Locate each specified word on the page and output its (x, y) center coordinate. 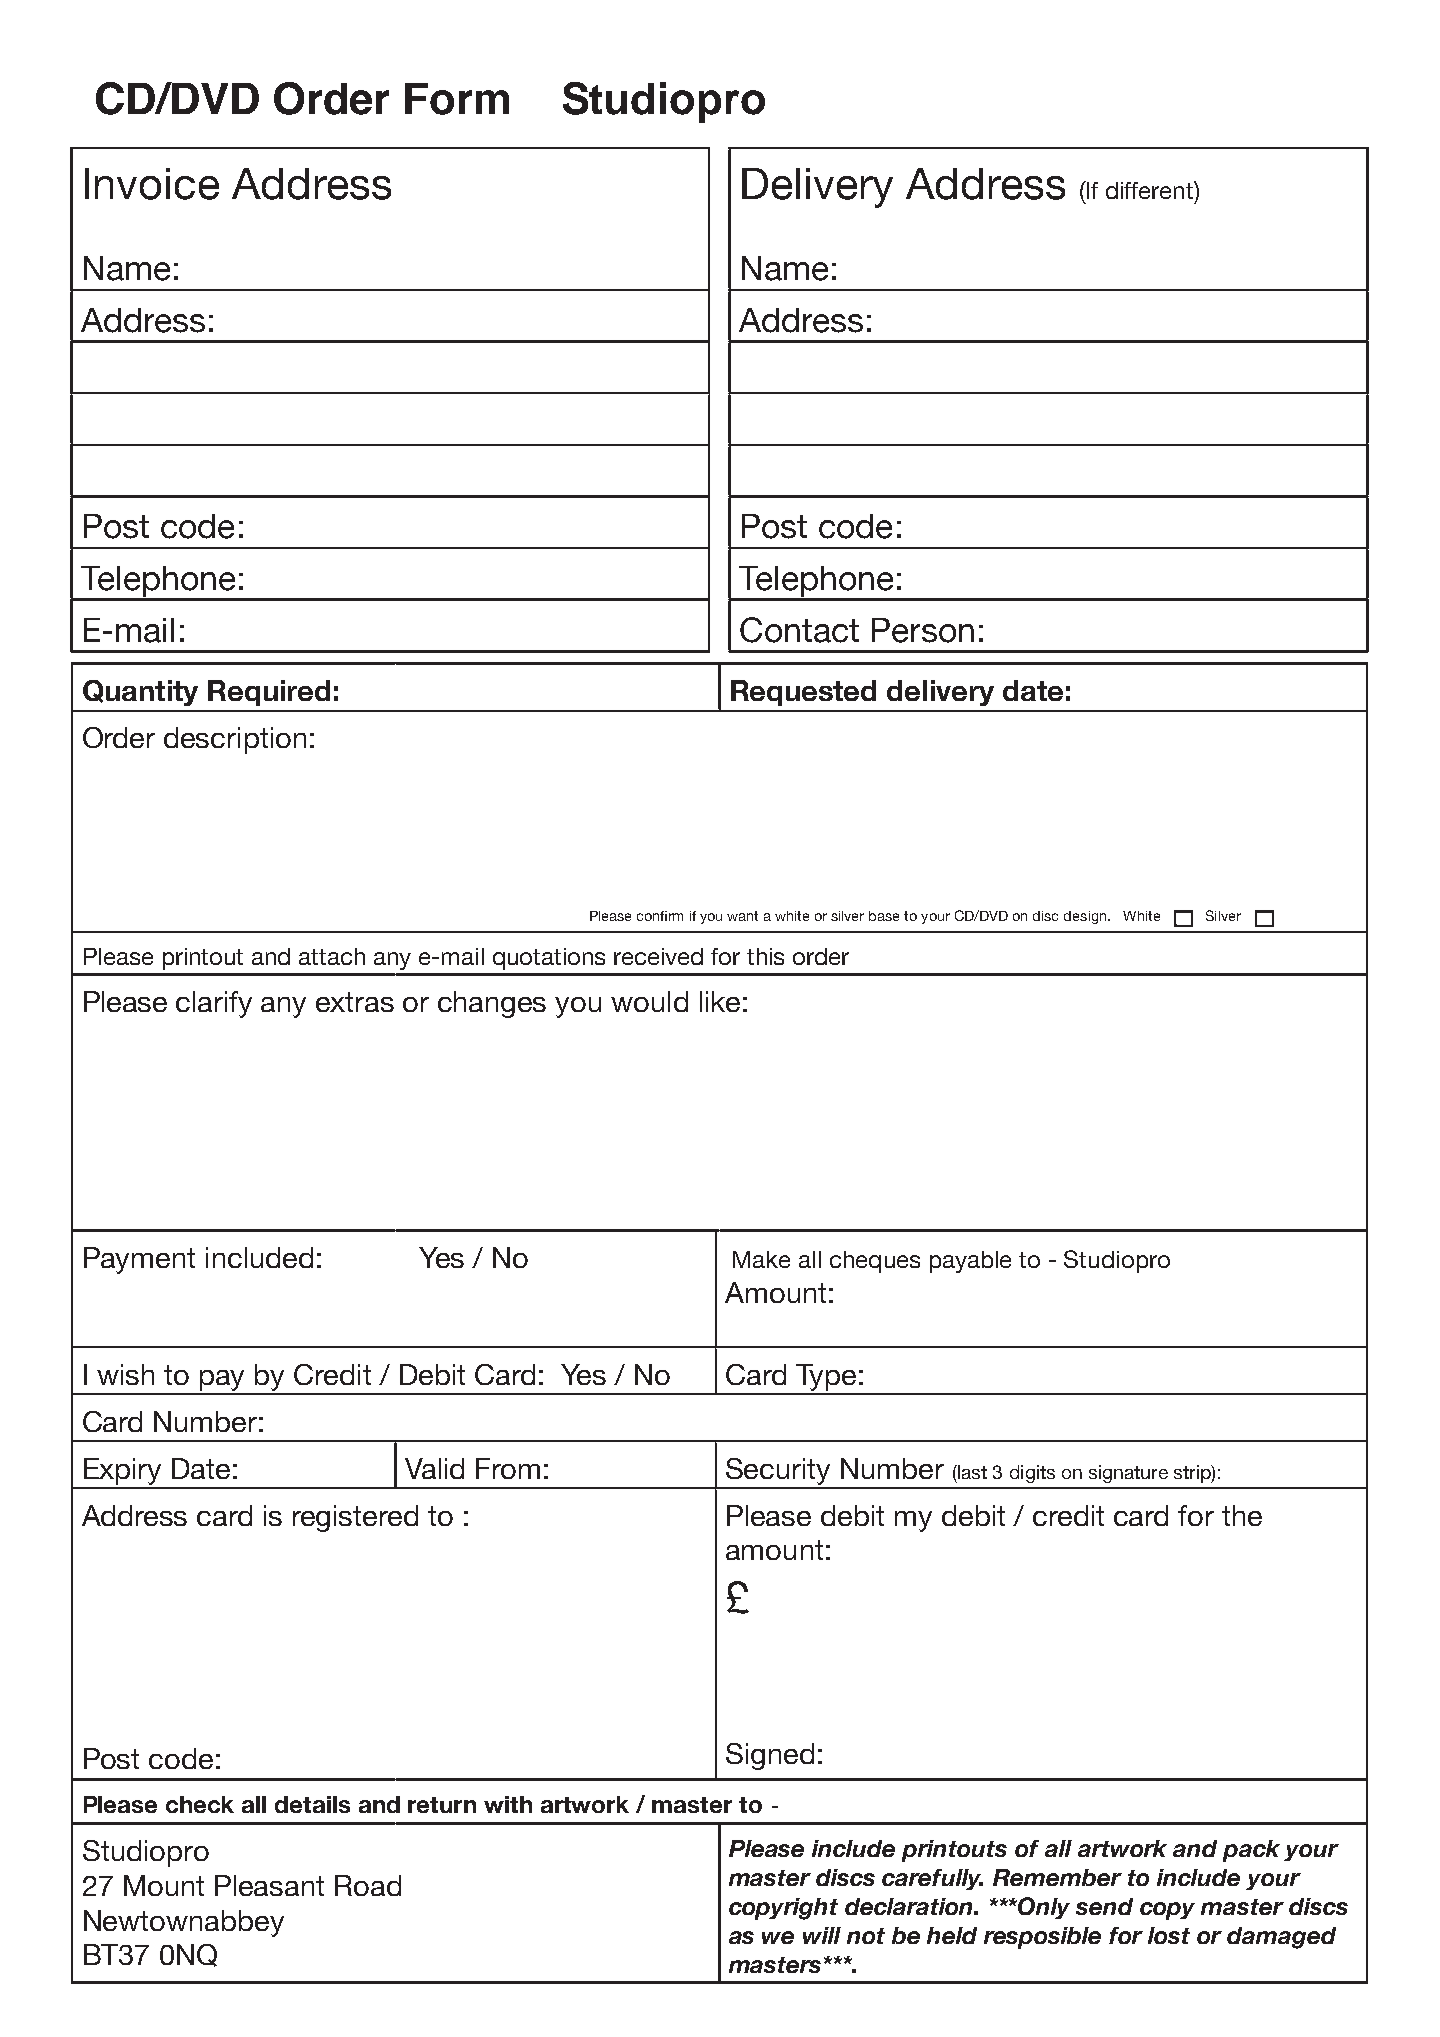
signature (1128, 1474)
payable (970, 1262)
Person (923, 630)
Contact (799, 630)
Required (269, 693)
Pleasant (269, 1885)
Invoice (152, 184)
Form (457, 99)
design (1086, 917)
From (508, 1468)
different (1150, 190)
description (235, 740)
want (742, 916)
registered (355, 1518)
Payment (139, 1260)
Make (761, 1259)
